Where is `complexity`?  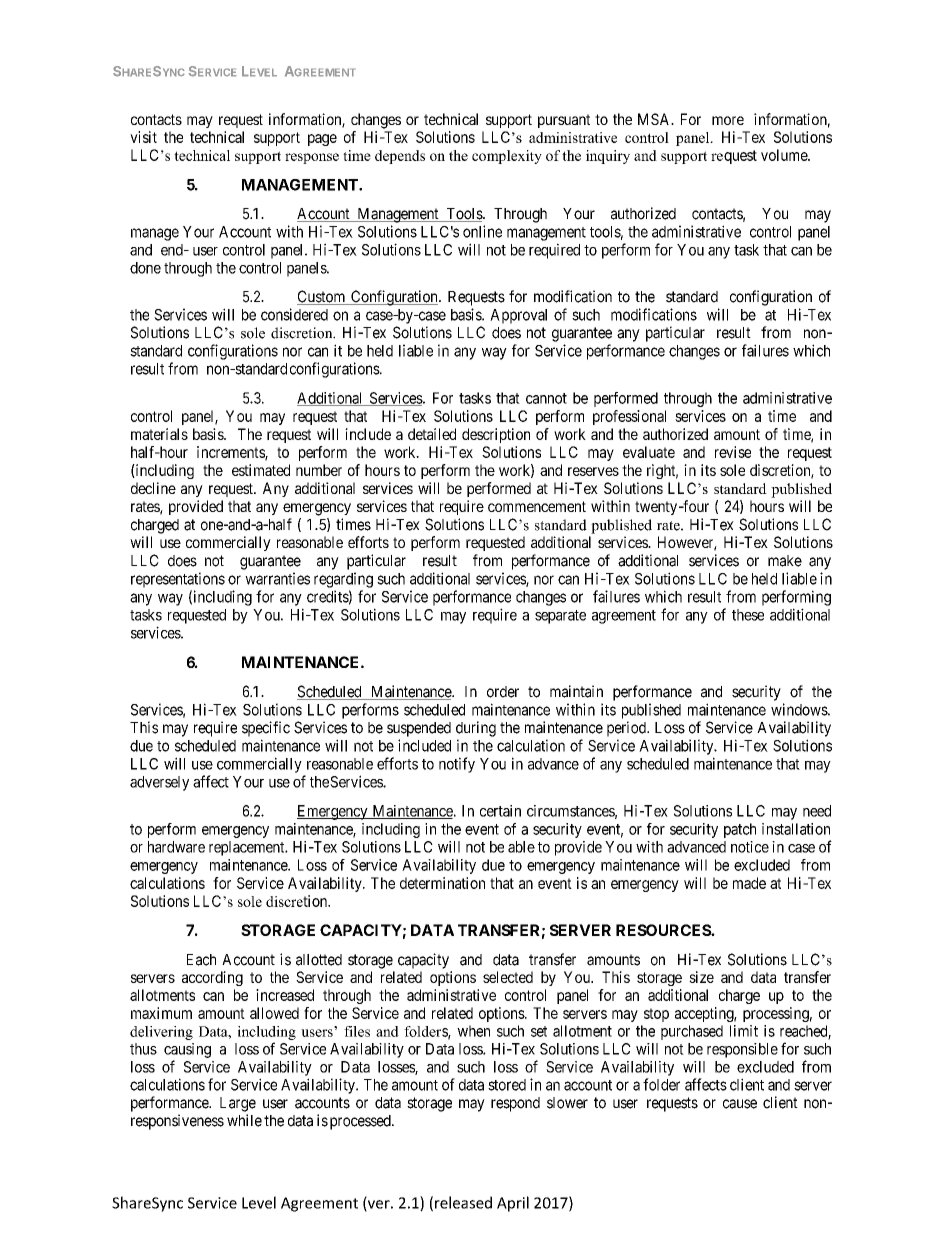
complexity is located at coordinates (507, 157).
